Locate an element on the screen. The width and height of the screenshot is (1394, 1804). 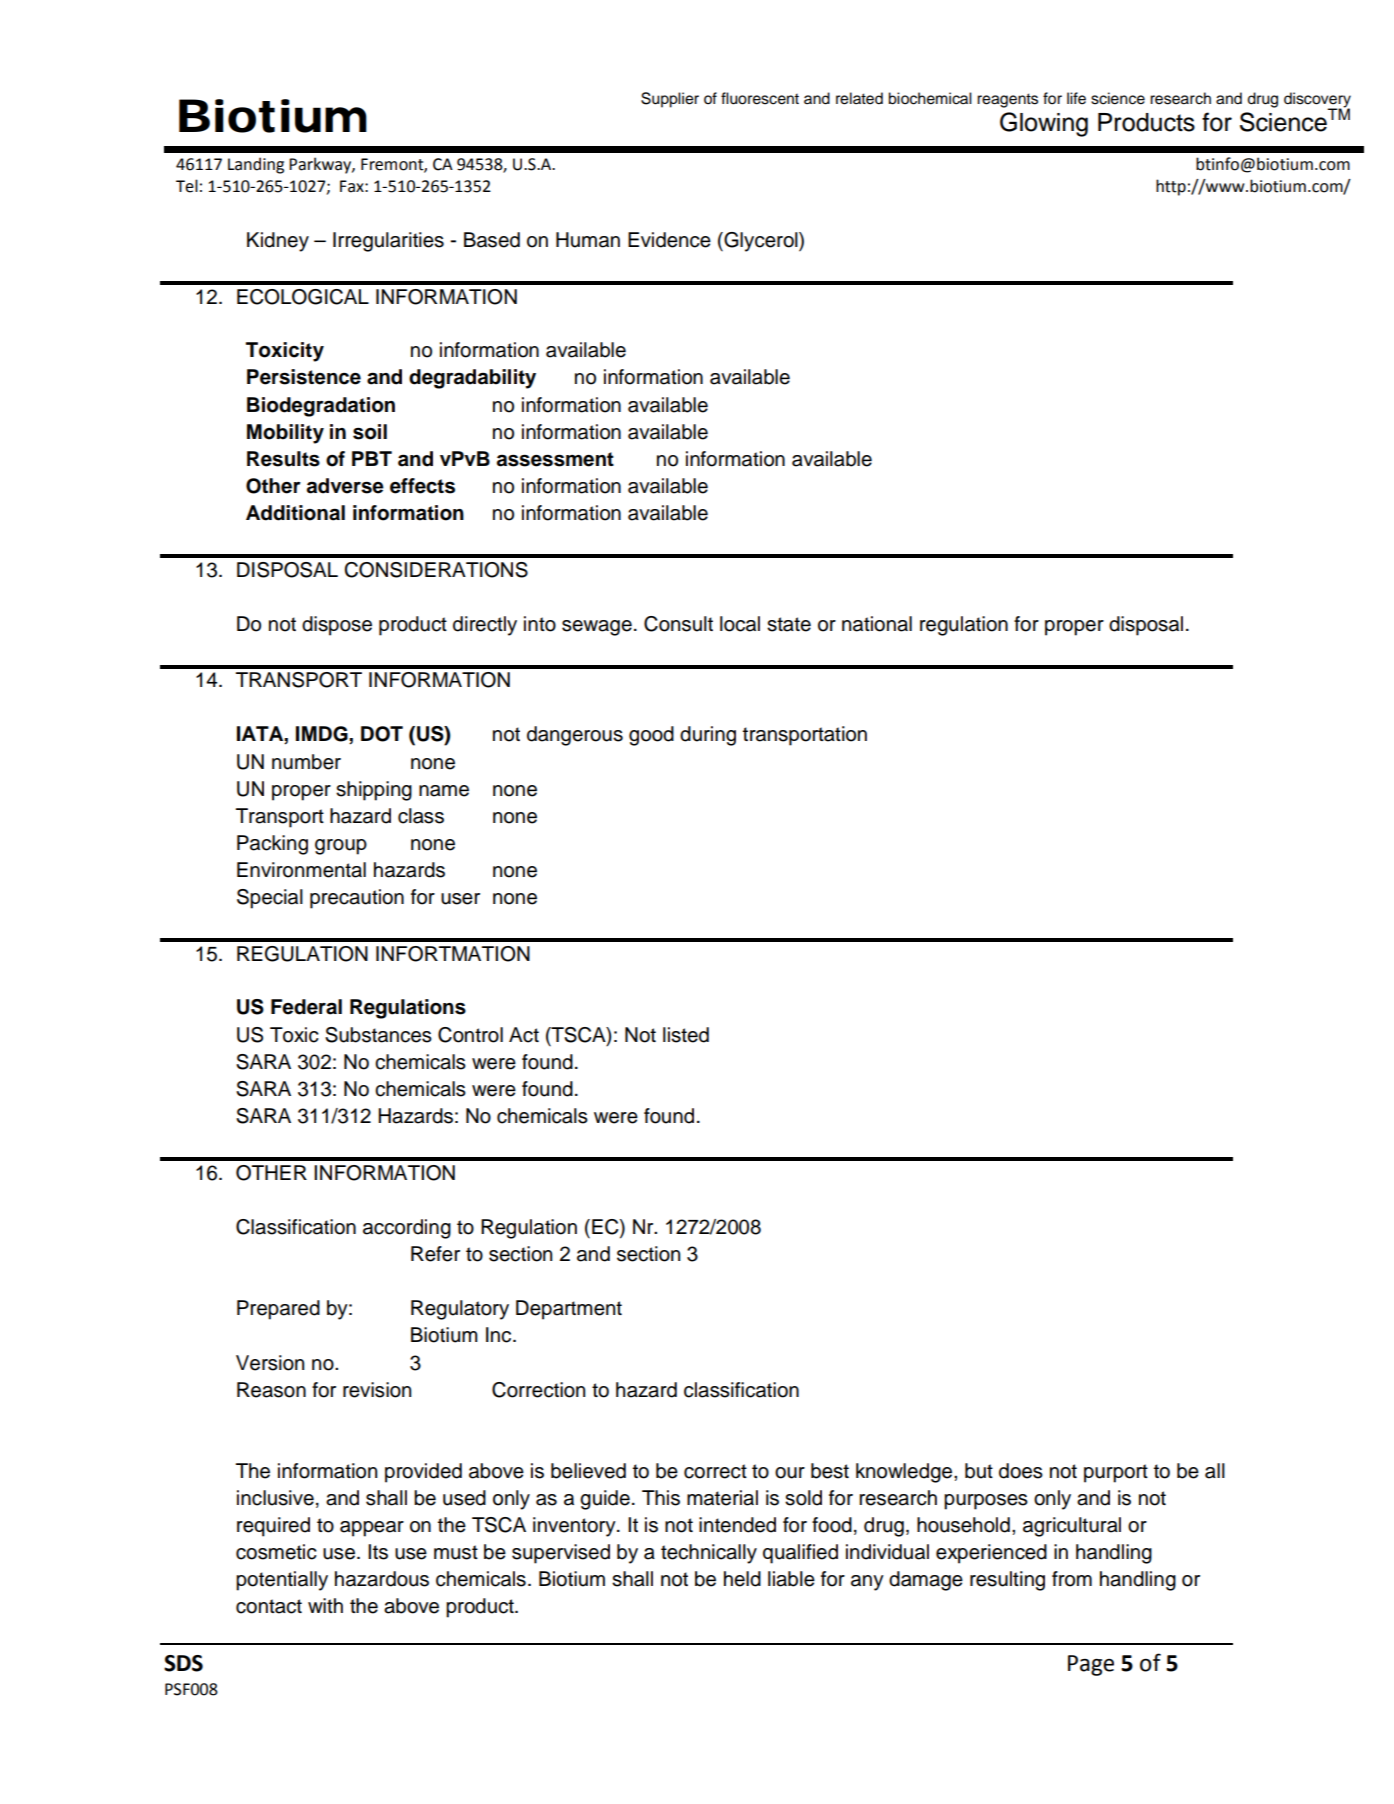
local is located at coordinates (740, 624).
